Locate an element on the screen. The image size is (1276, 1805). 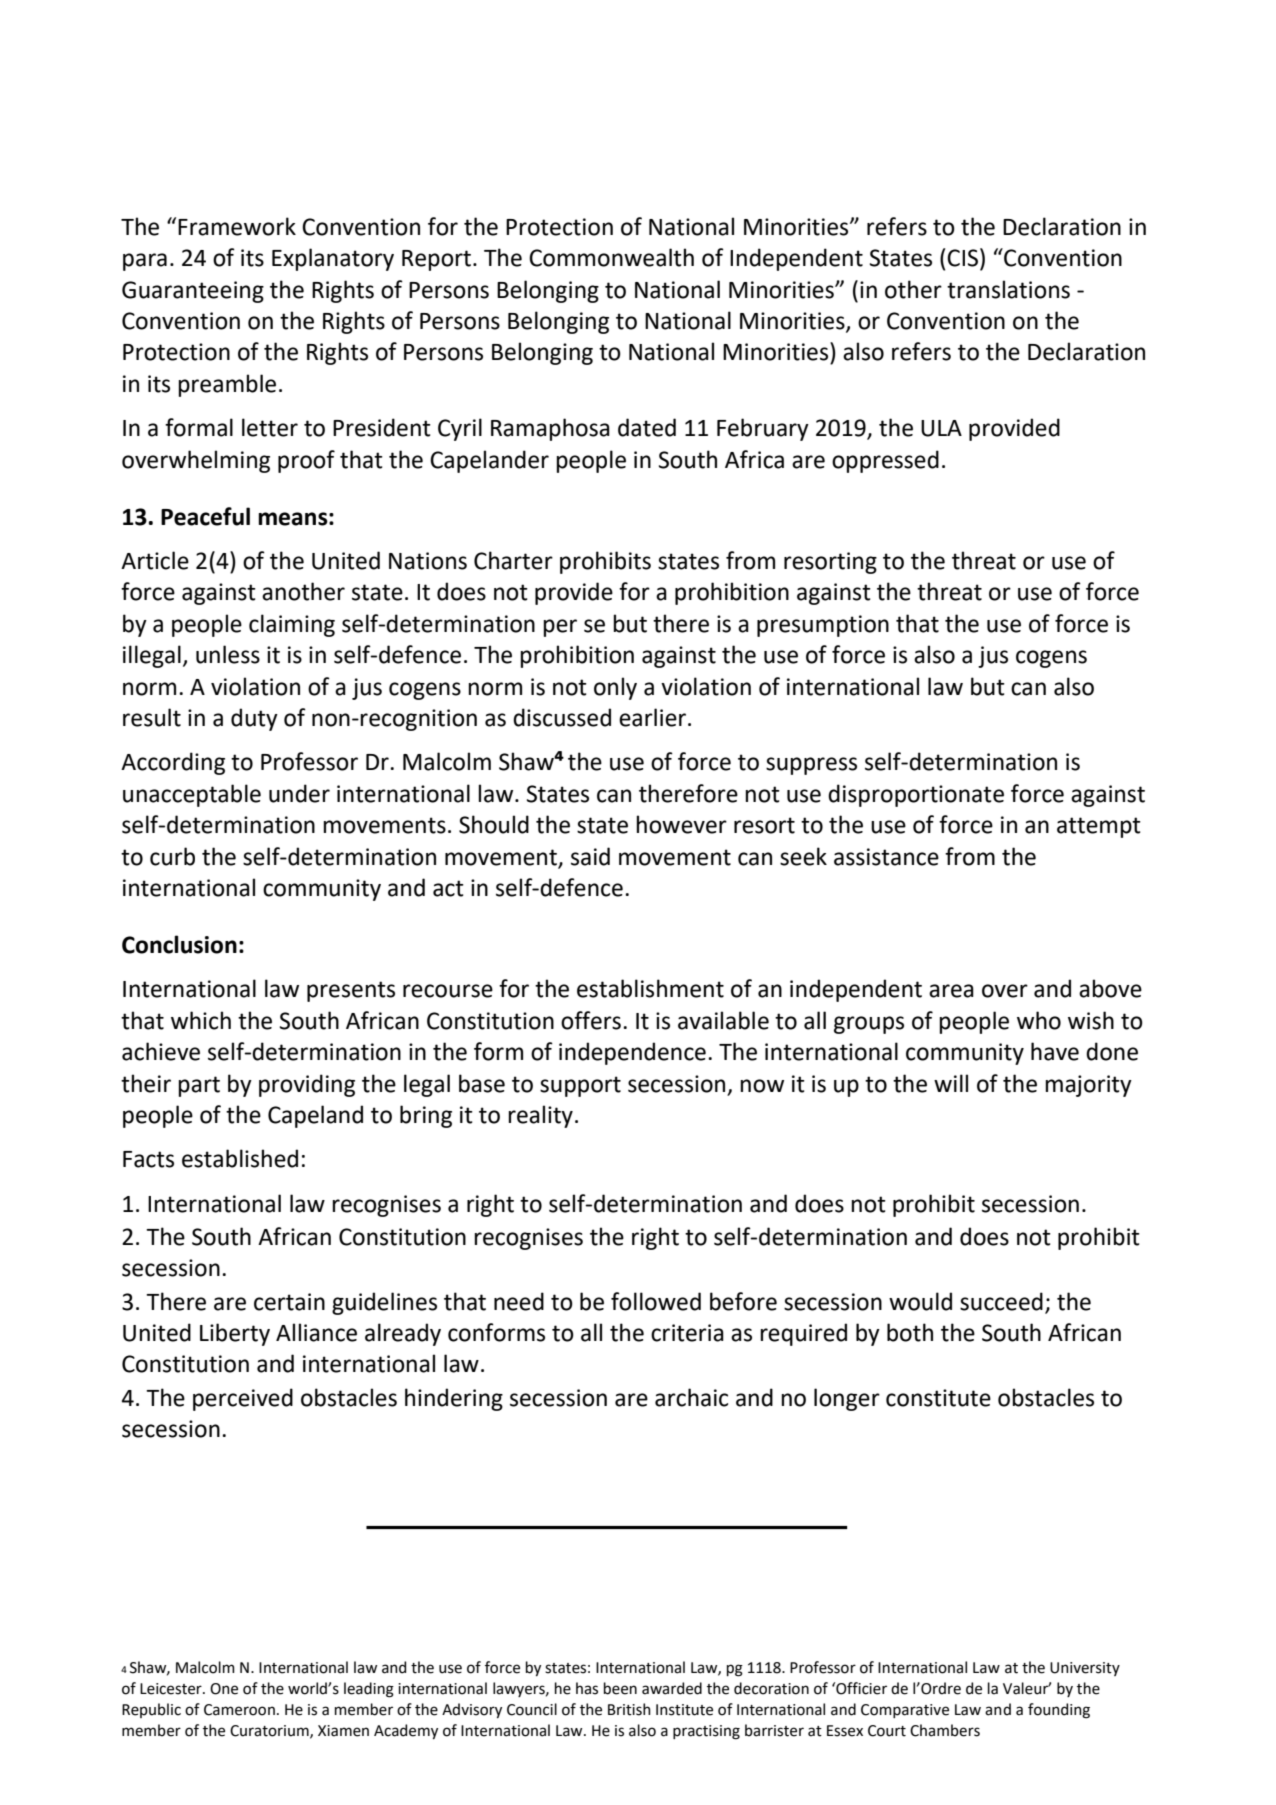
disproportionate is located at coordinates (916, 795).
